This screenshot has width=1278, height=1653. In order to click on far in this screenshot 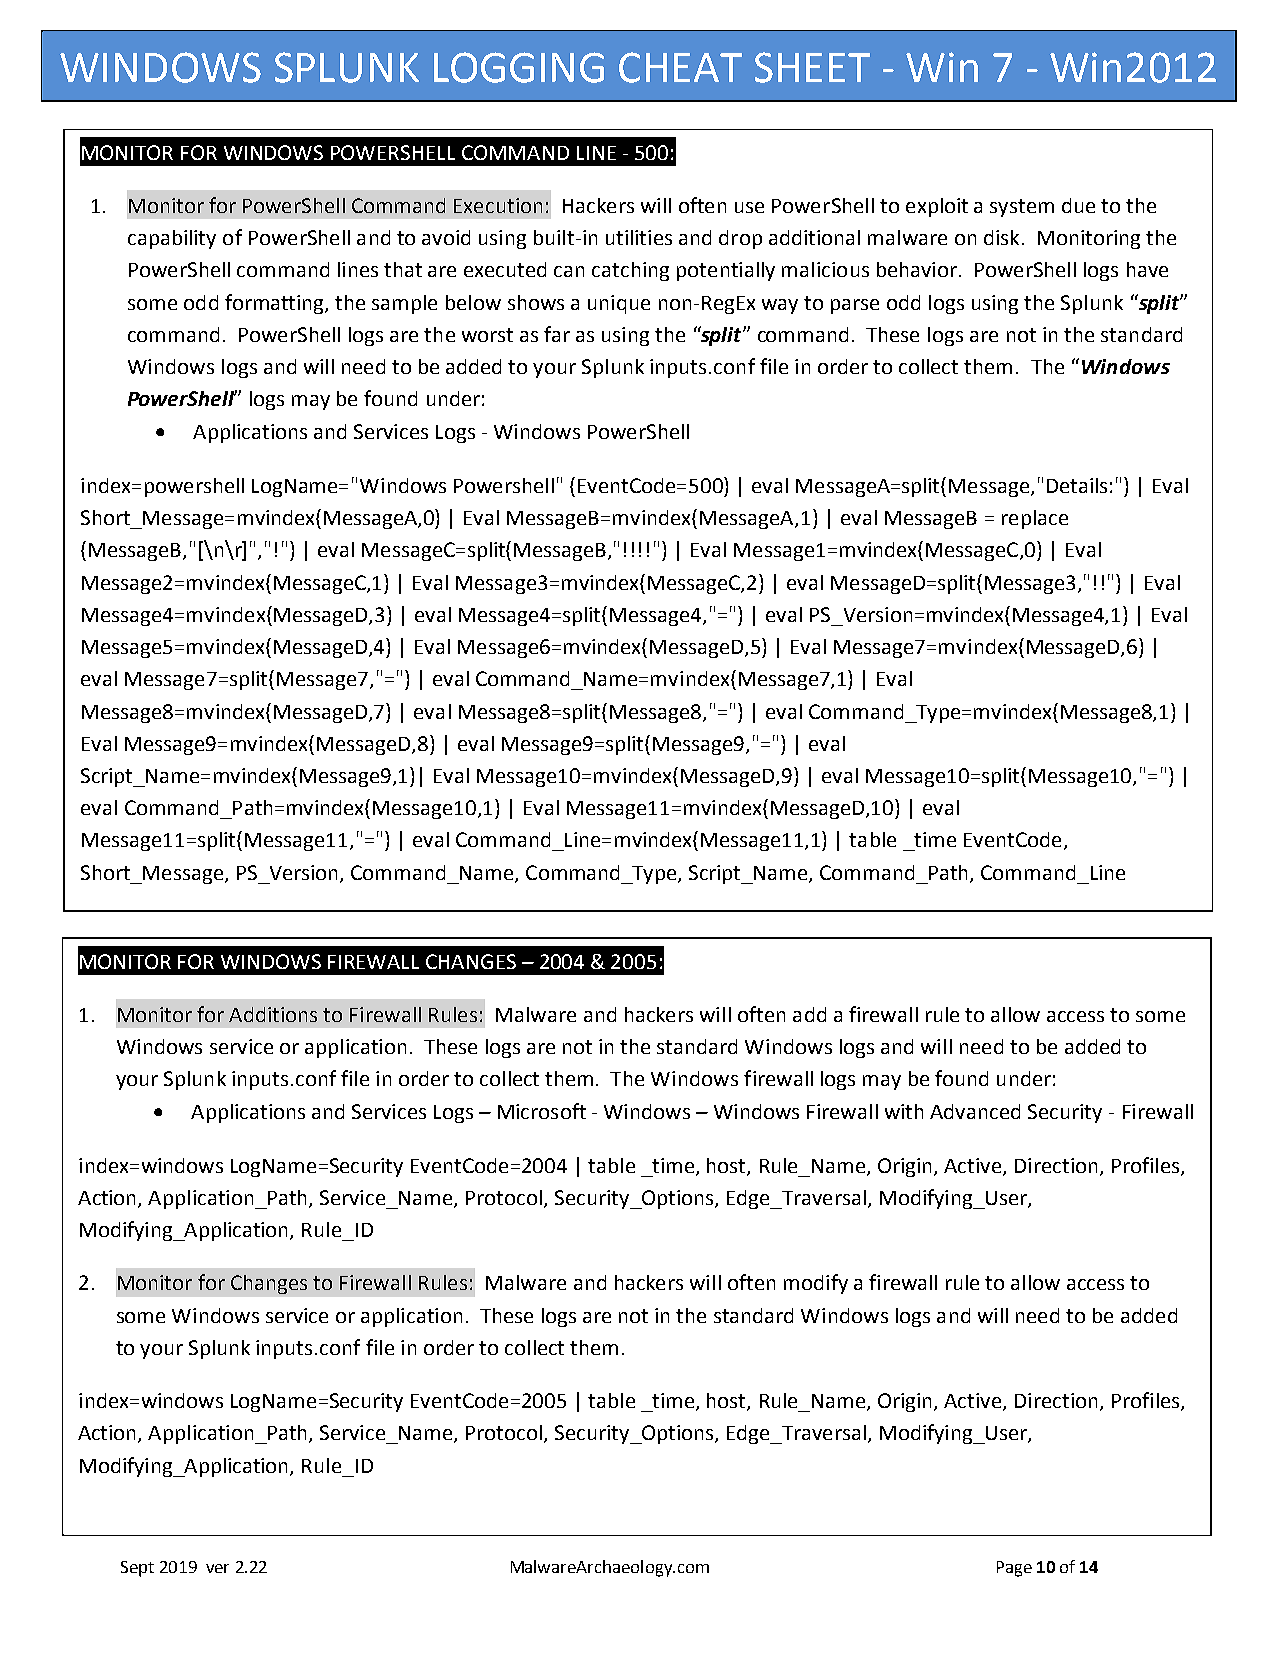, I will do `click(557, 334)`.
